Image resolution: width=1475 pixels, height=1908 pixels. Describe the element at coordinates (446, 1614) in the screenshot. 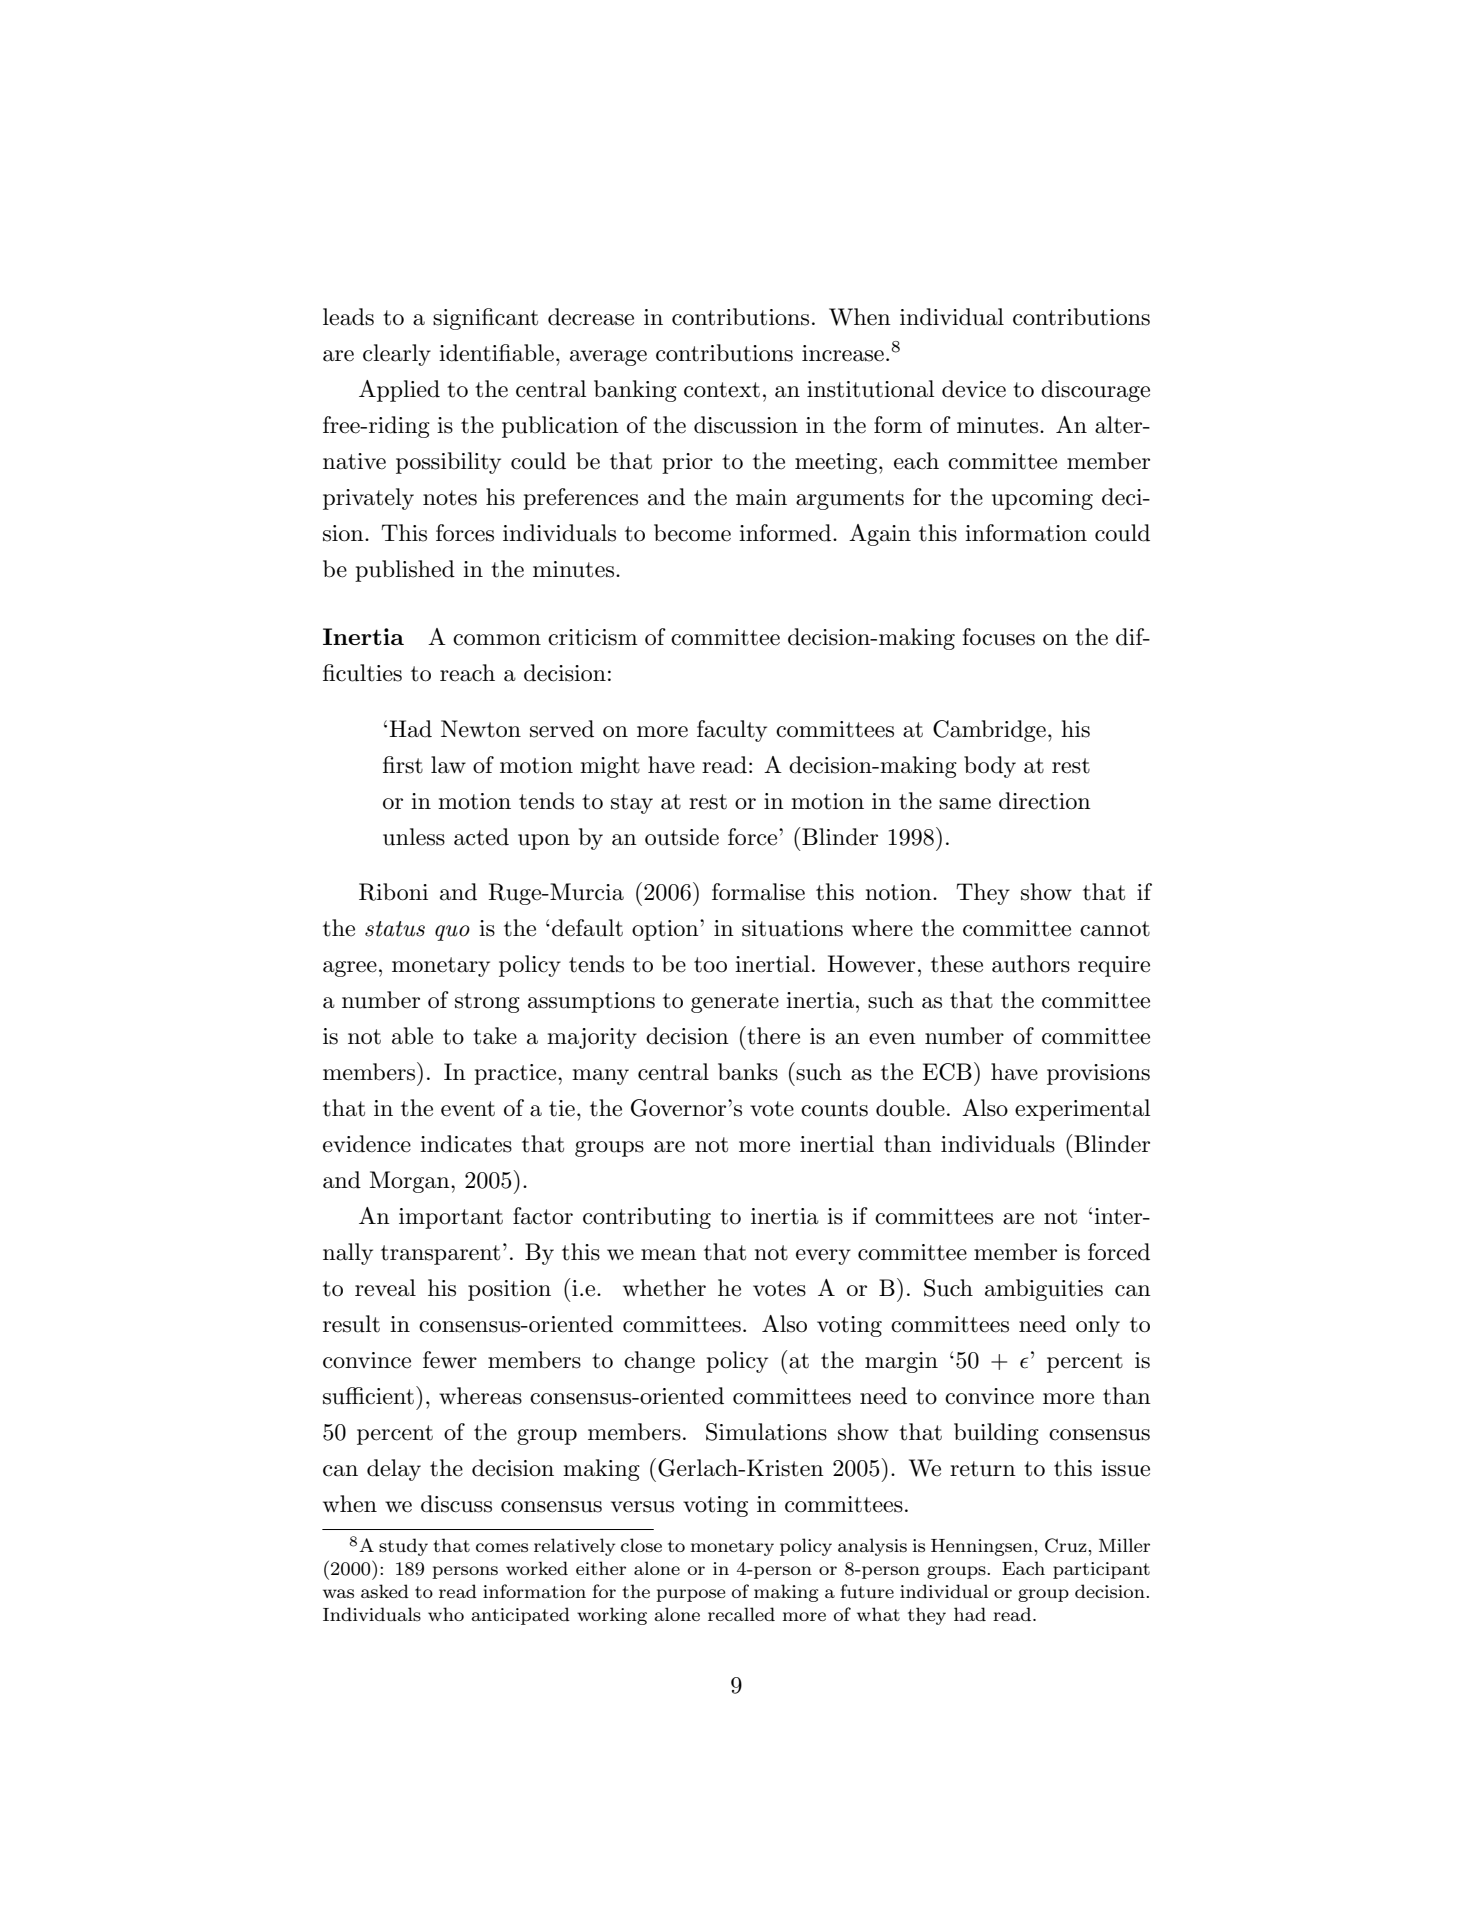

I see `who` at that location.
